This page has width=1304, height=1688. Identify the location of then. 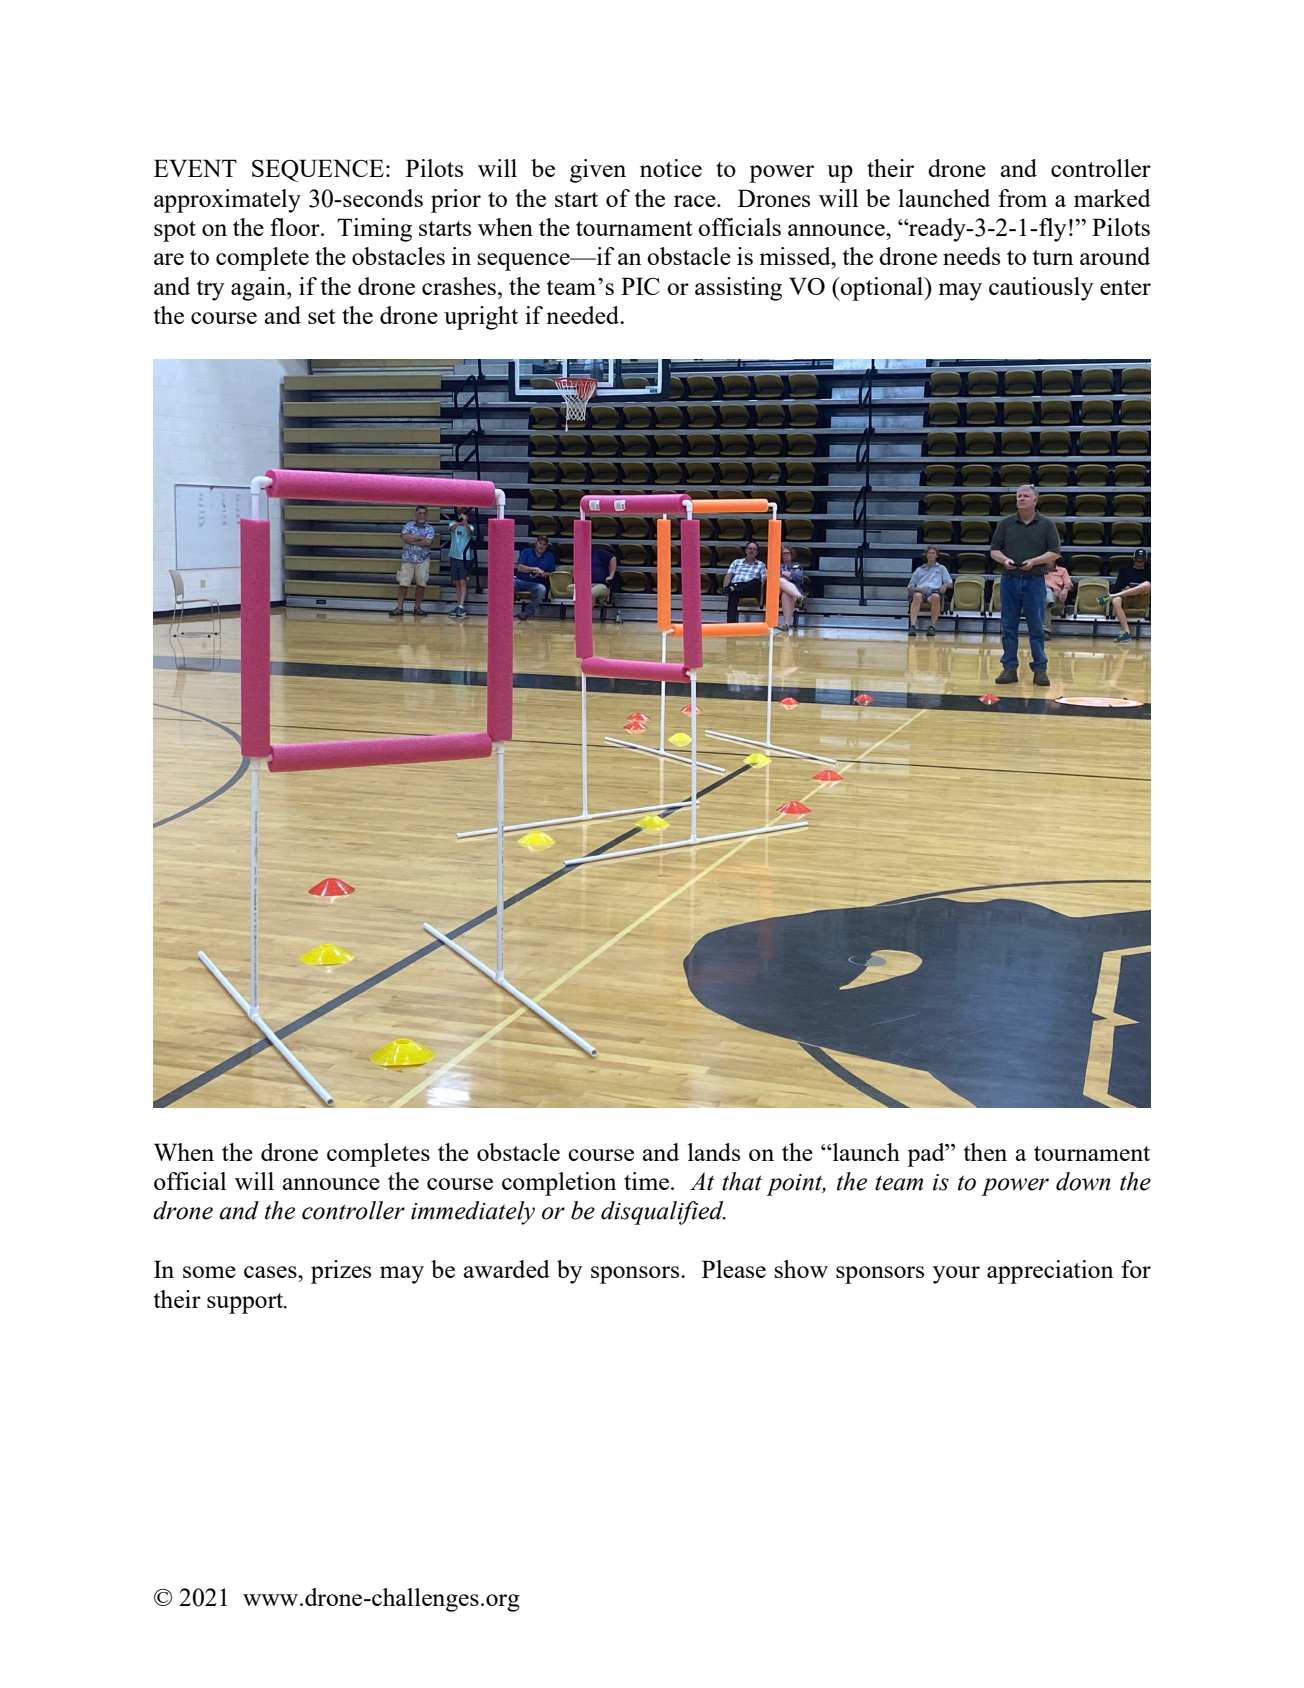
(985, 1152).
